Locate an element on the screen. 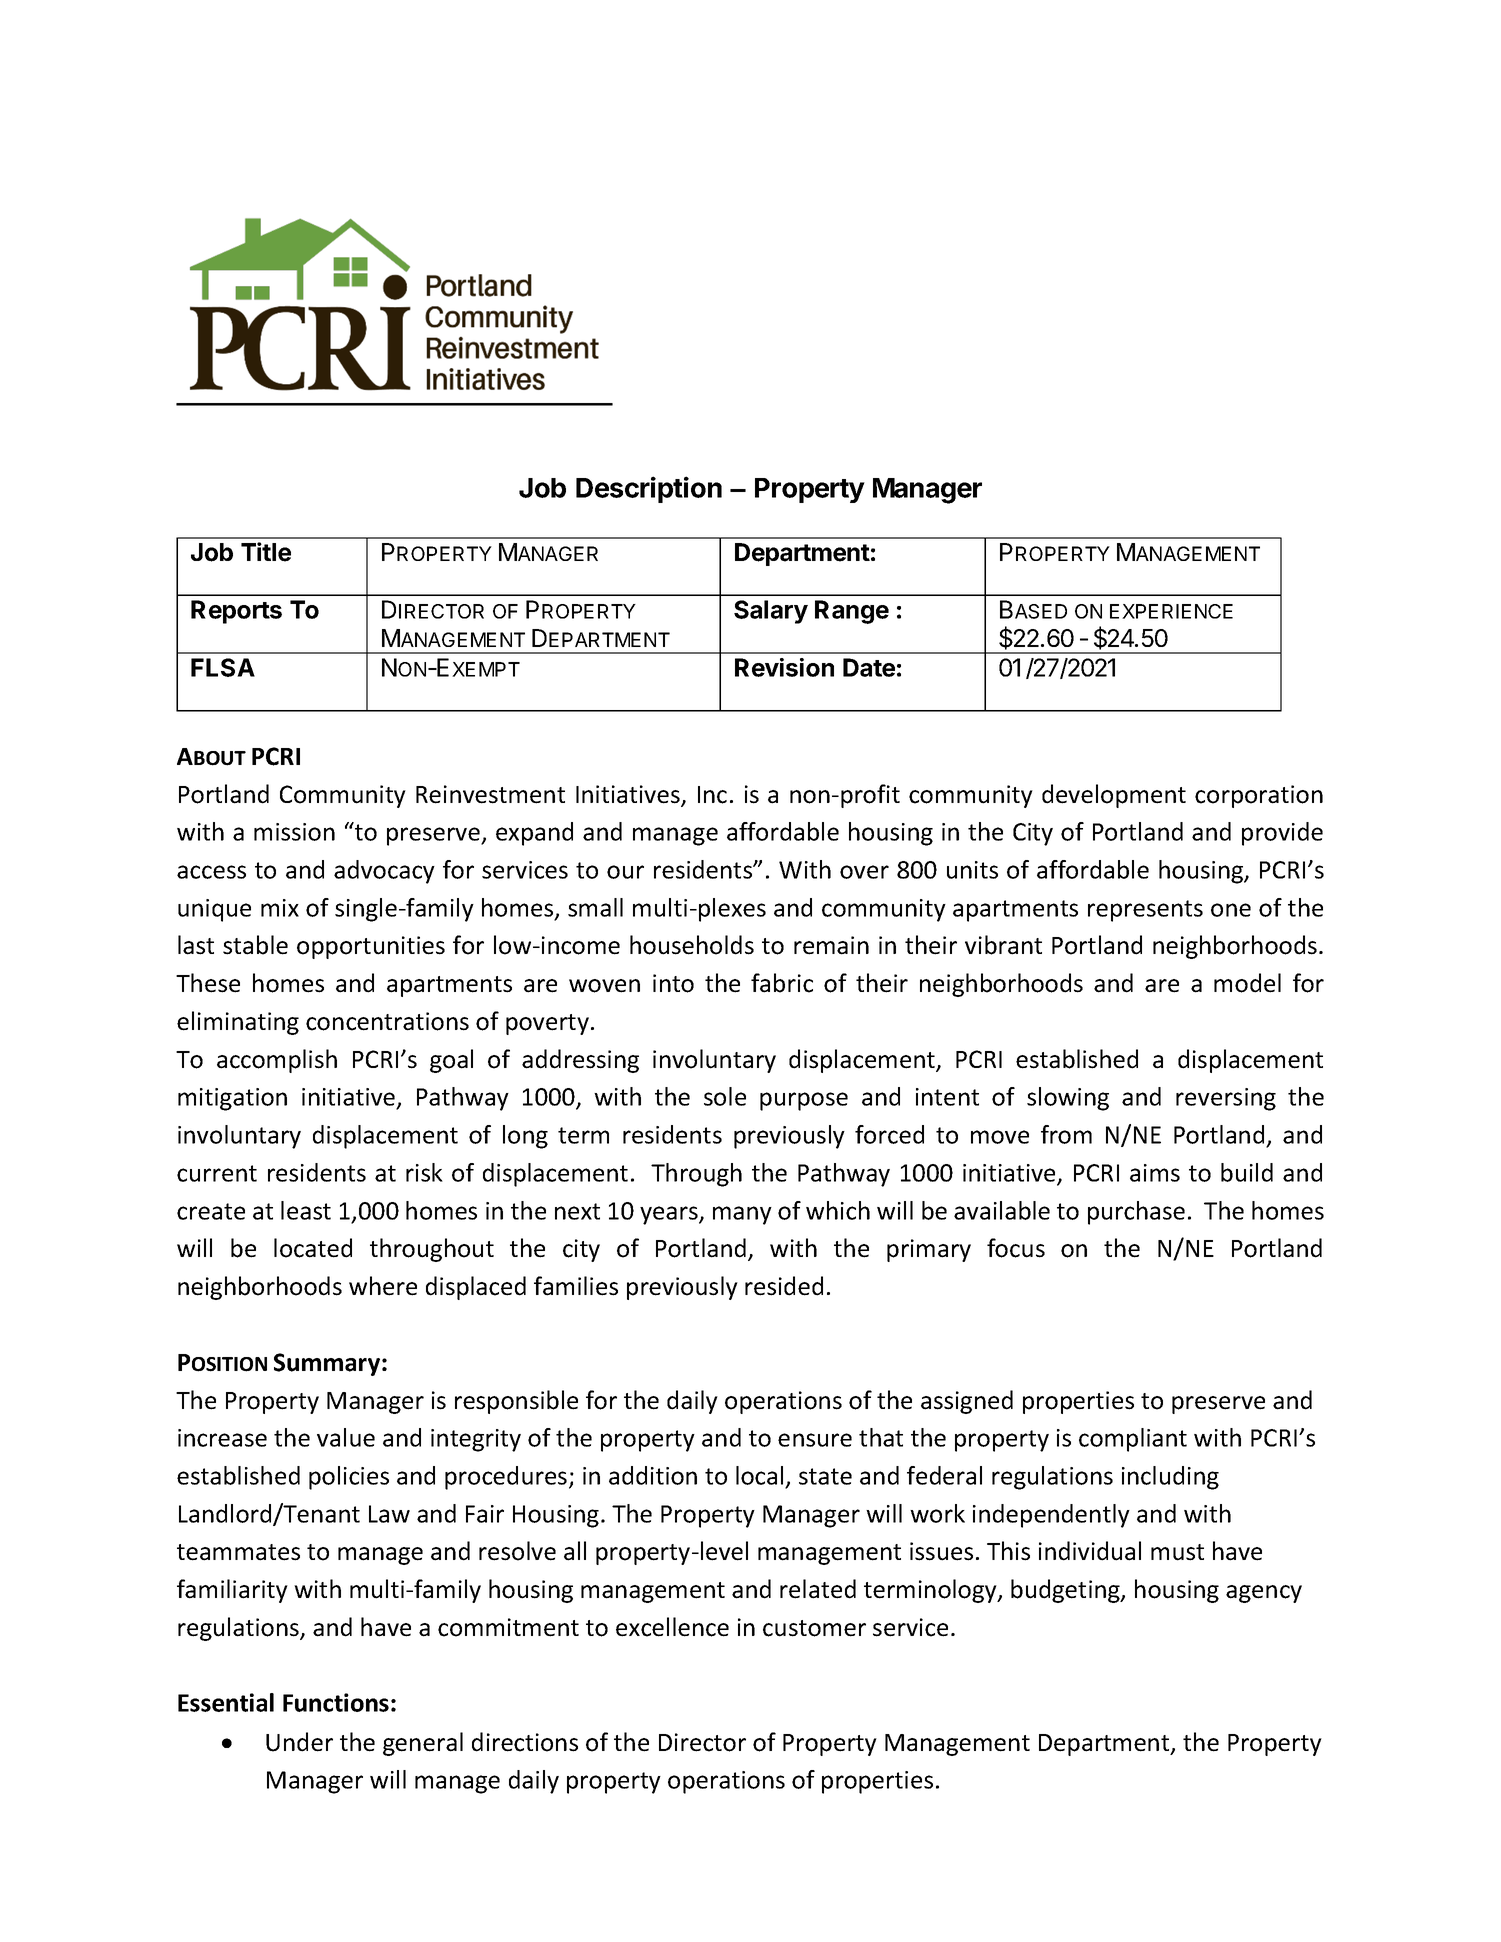 This screenshot has height=1942, width=1501. excellence is located at coordinates (672, 1627).
